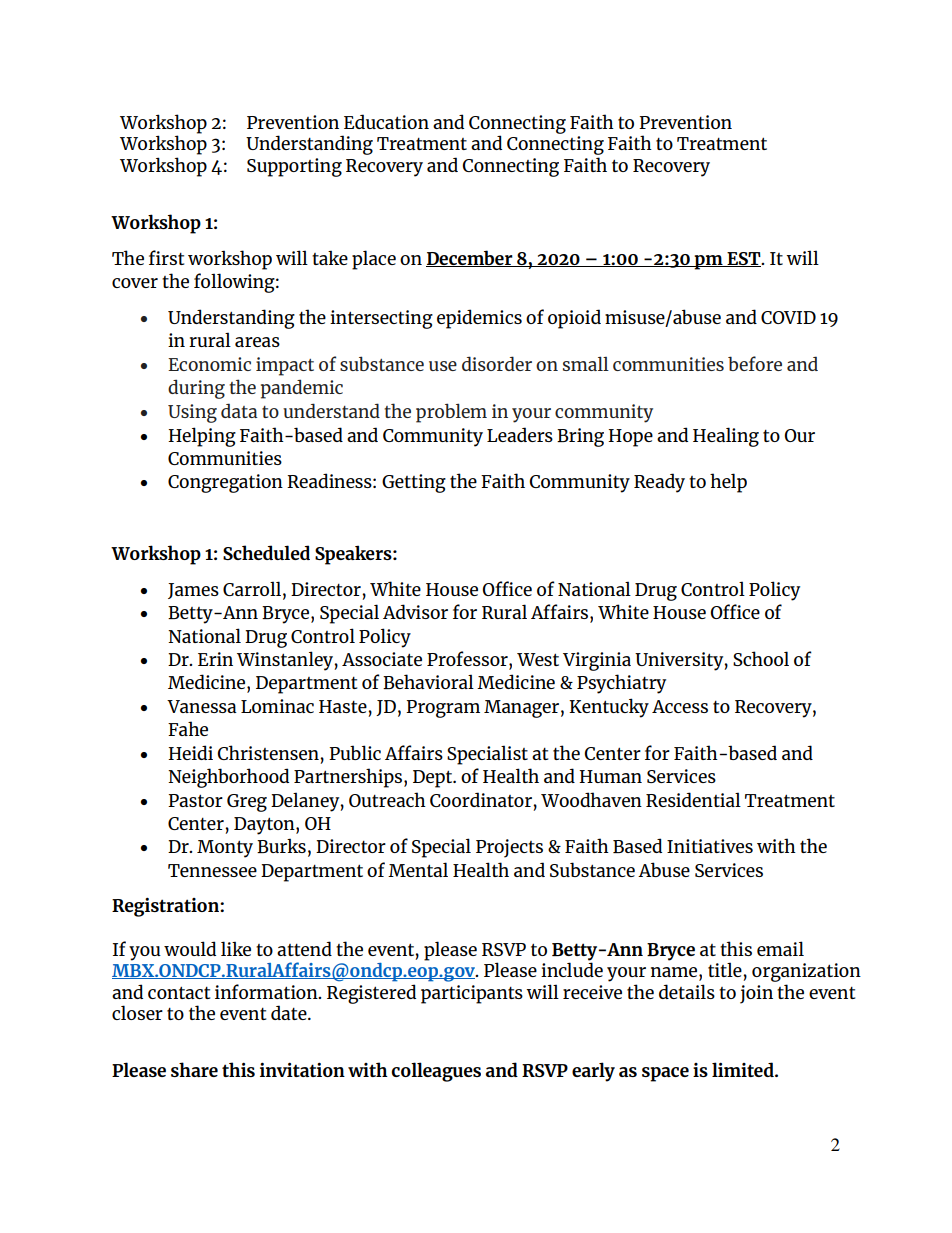 The image size is (952, 1233). Describe the element at coordinates (497, 363) in the page. I see `disorder` at that location.
